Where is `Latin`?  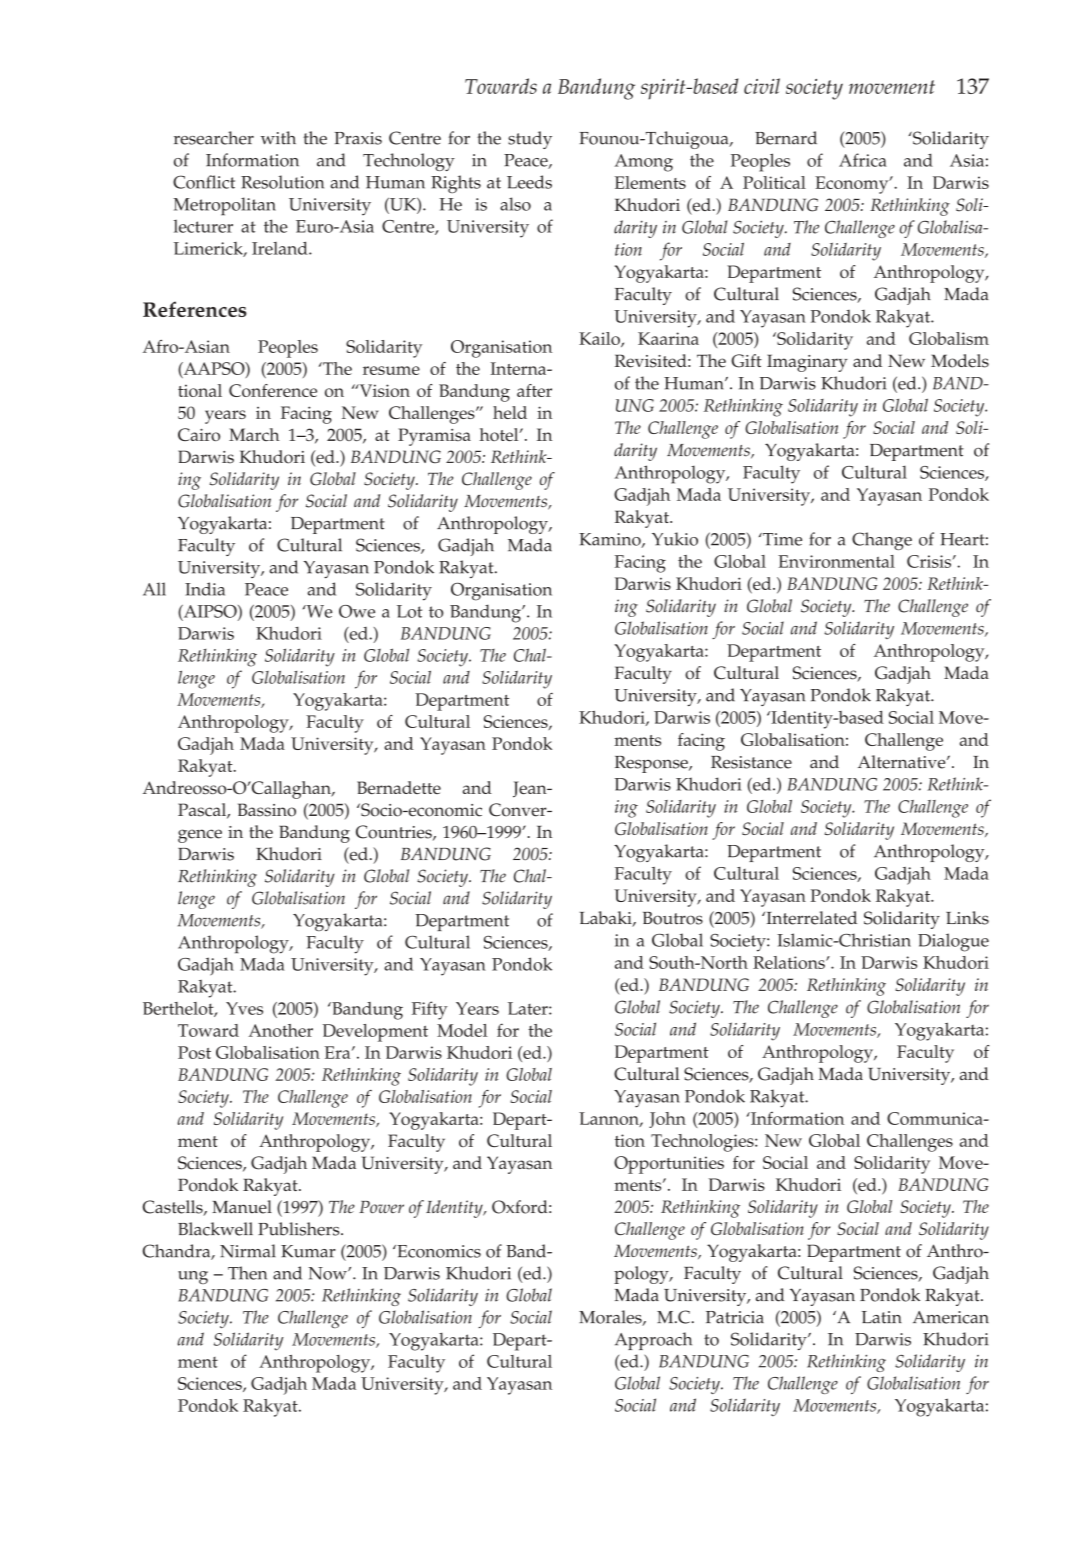
Latin is located at coordinates (882, 1317).
